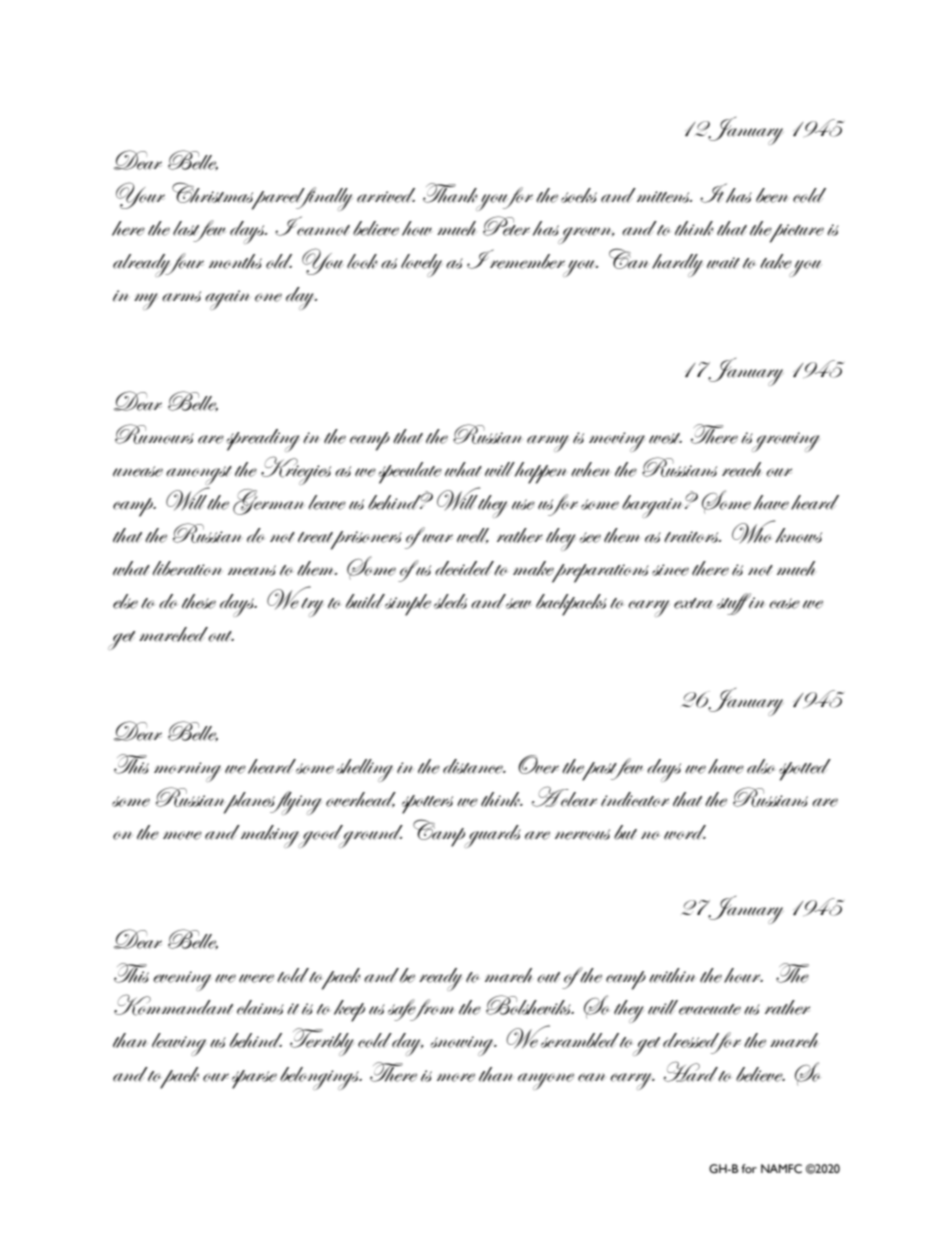  What do you see at coordinates (463, 1046) in the page?
I see `snowing` at bounding box center [463, 1046].
